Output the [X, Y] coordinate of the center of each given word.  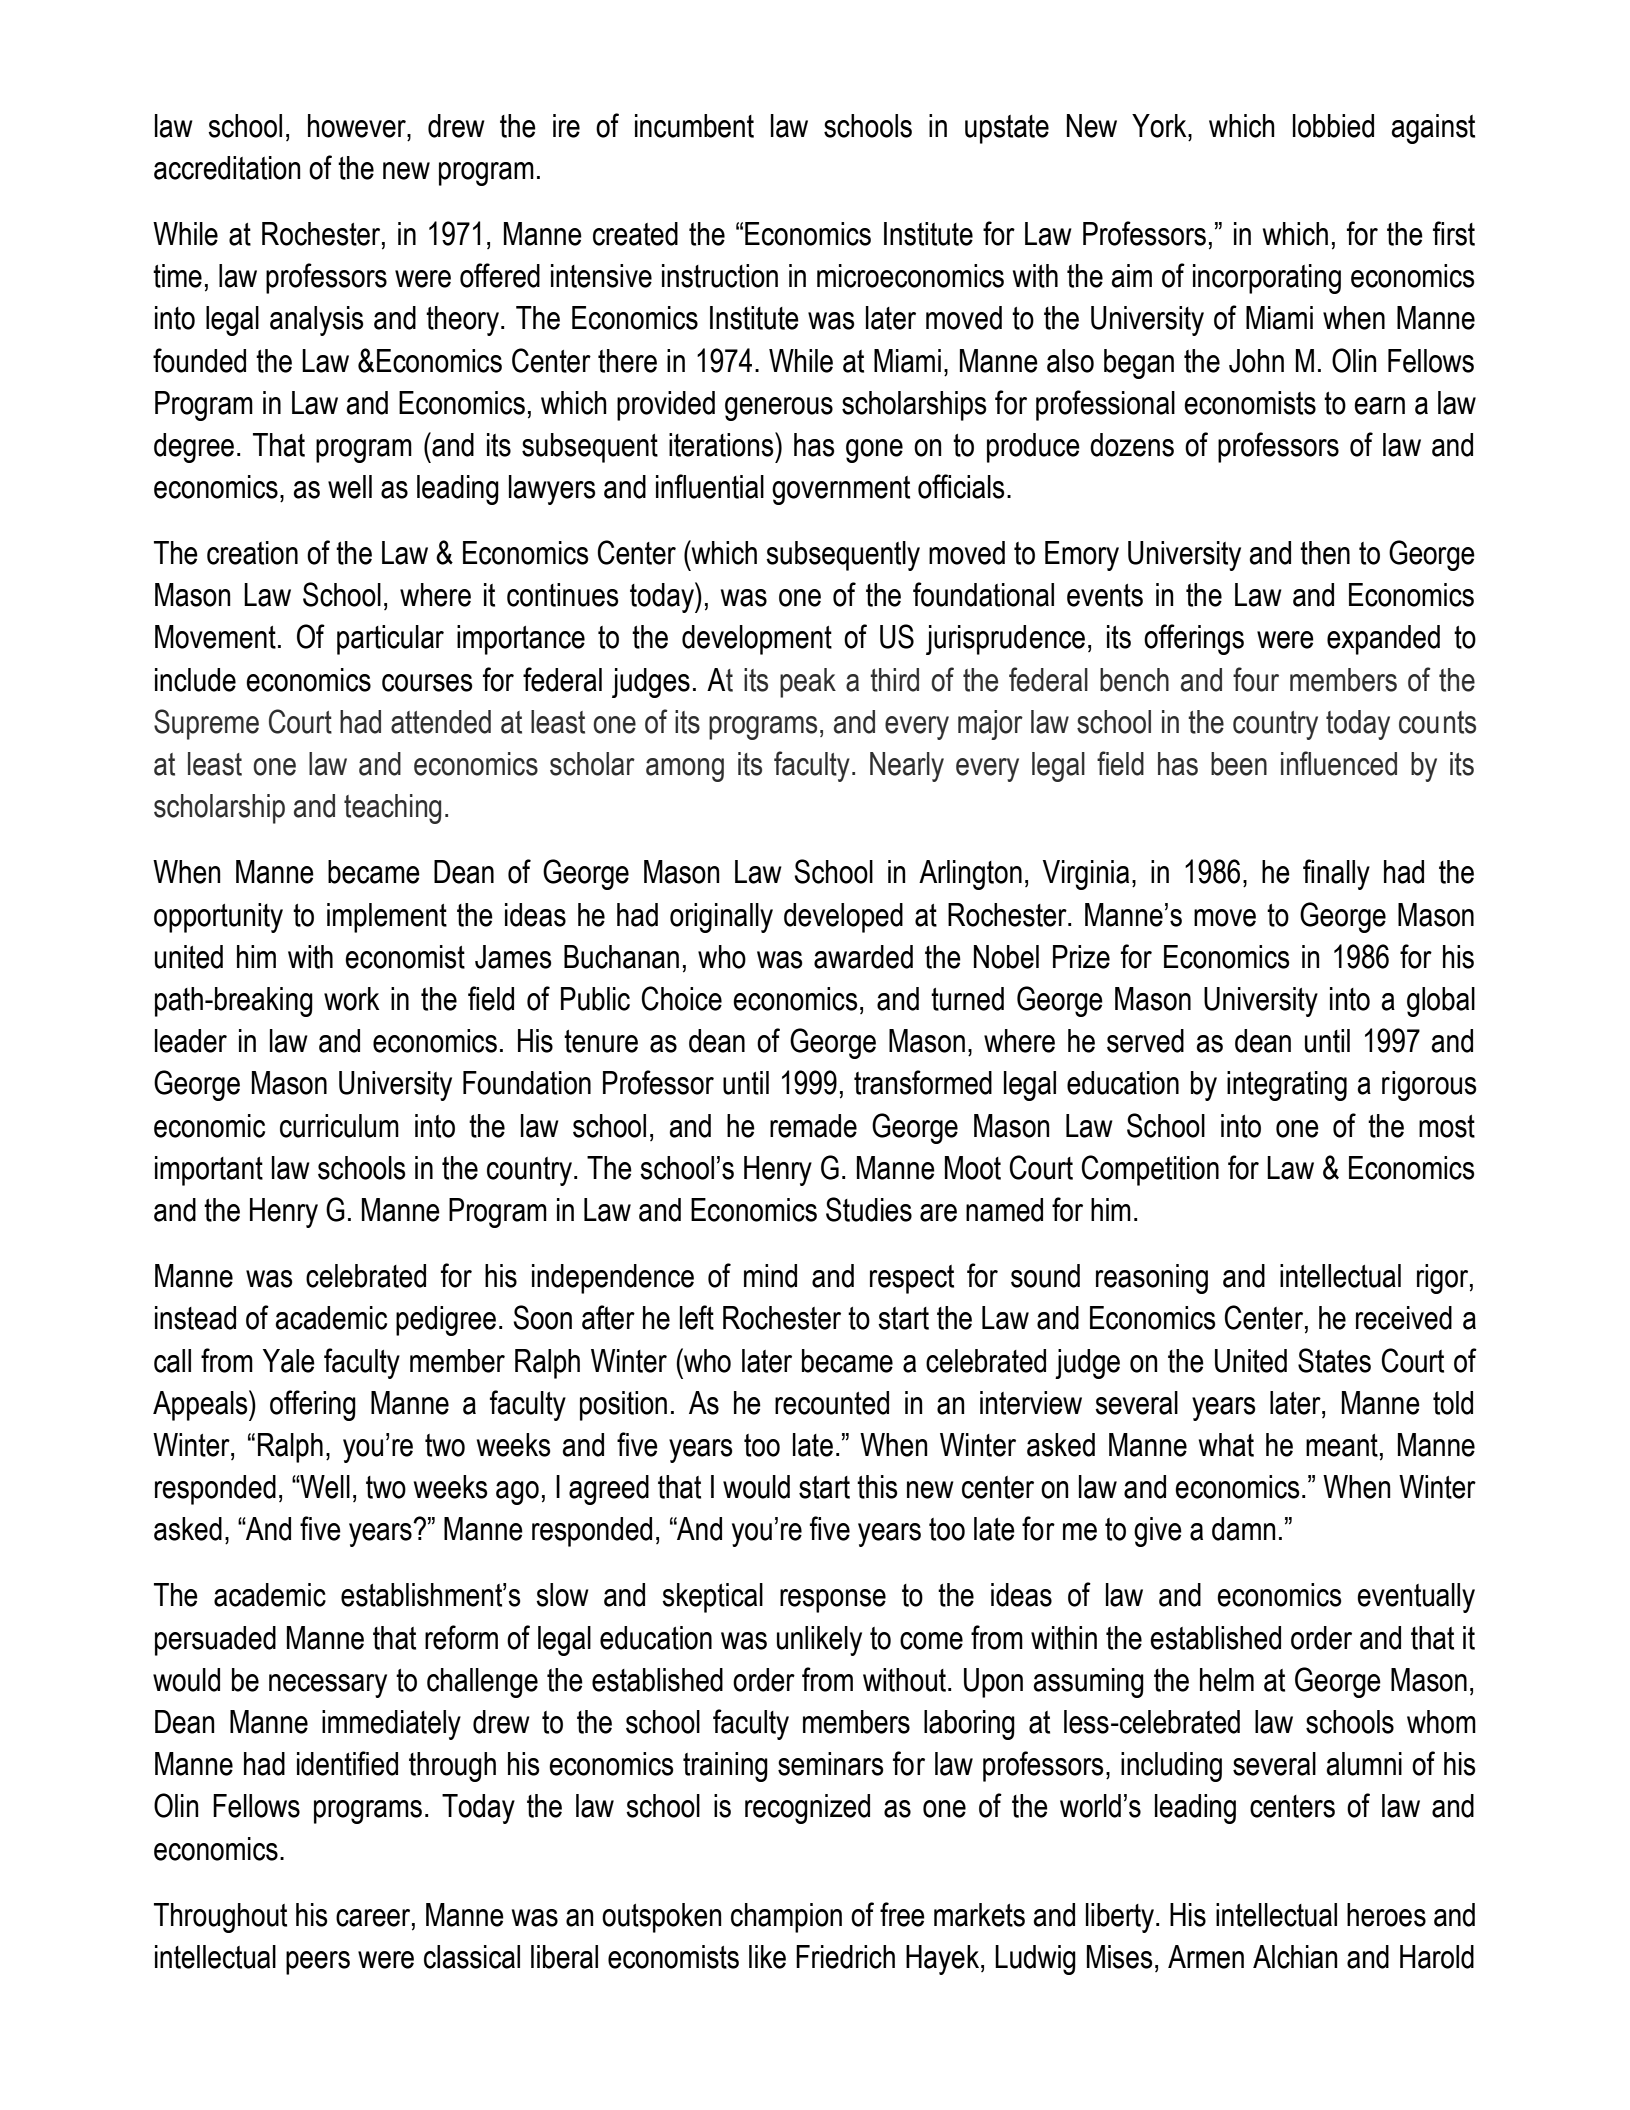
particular [390, 640]
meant [1342, 1445]
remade [813, 1126]
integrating [1287, 1086]
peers [318, 1963]
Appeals [201, 1405]
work [352, 999]
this [877, 1487]
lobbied [1333, 126]
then [1325, 553]
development [757, 640]
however [358, 126]
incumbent [694, 126]
